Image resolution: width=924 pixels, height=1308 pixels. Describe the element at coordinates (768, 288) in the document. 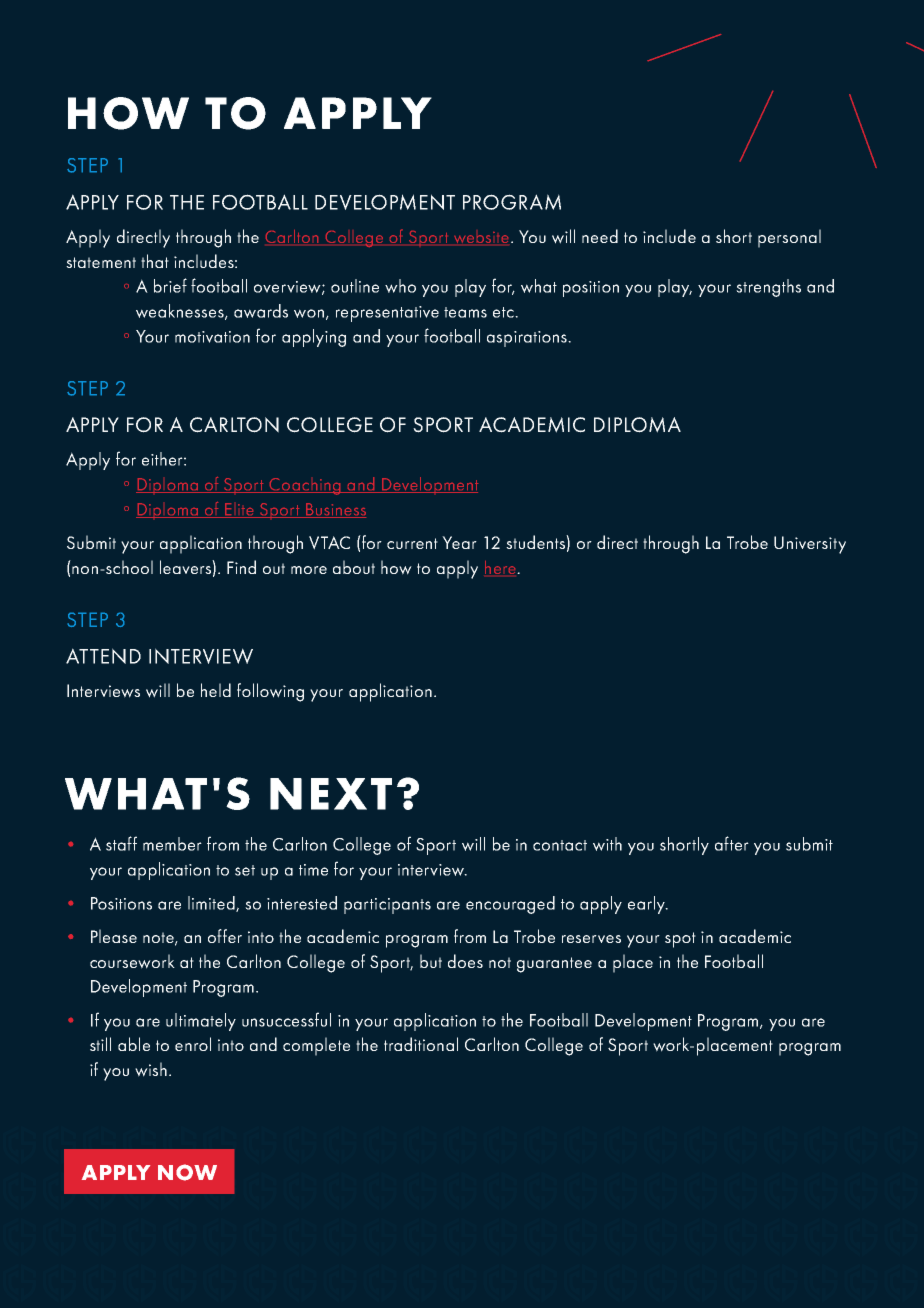

I see `strengths` at that location.
